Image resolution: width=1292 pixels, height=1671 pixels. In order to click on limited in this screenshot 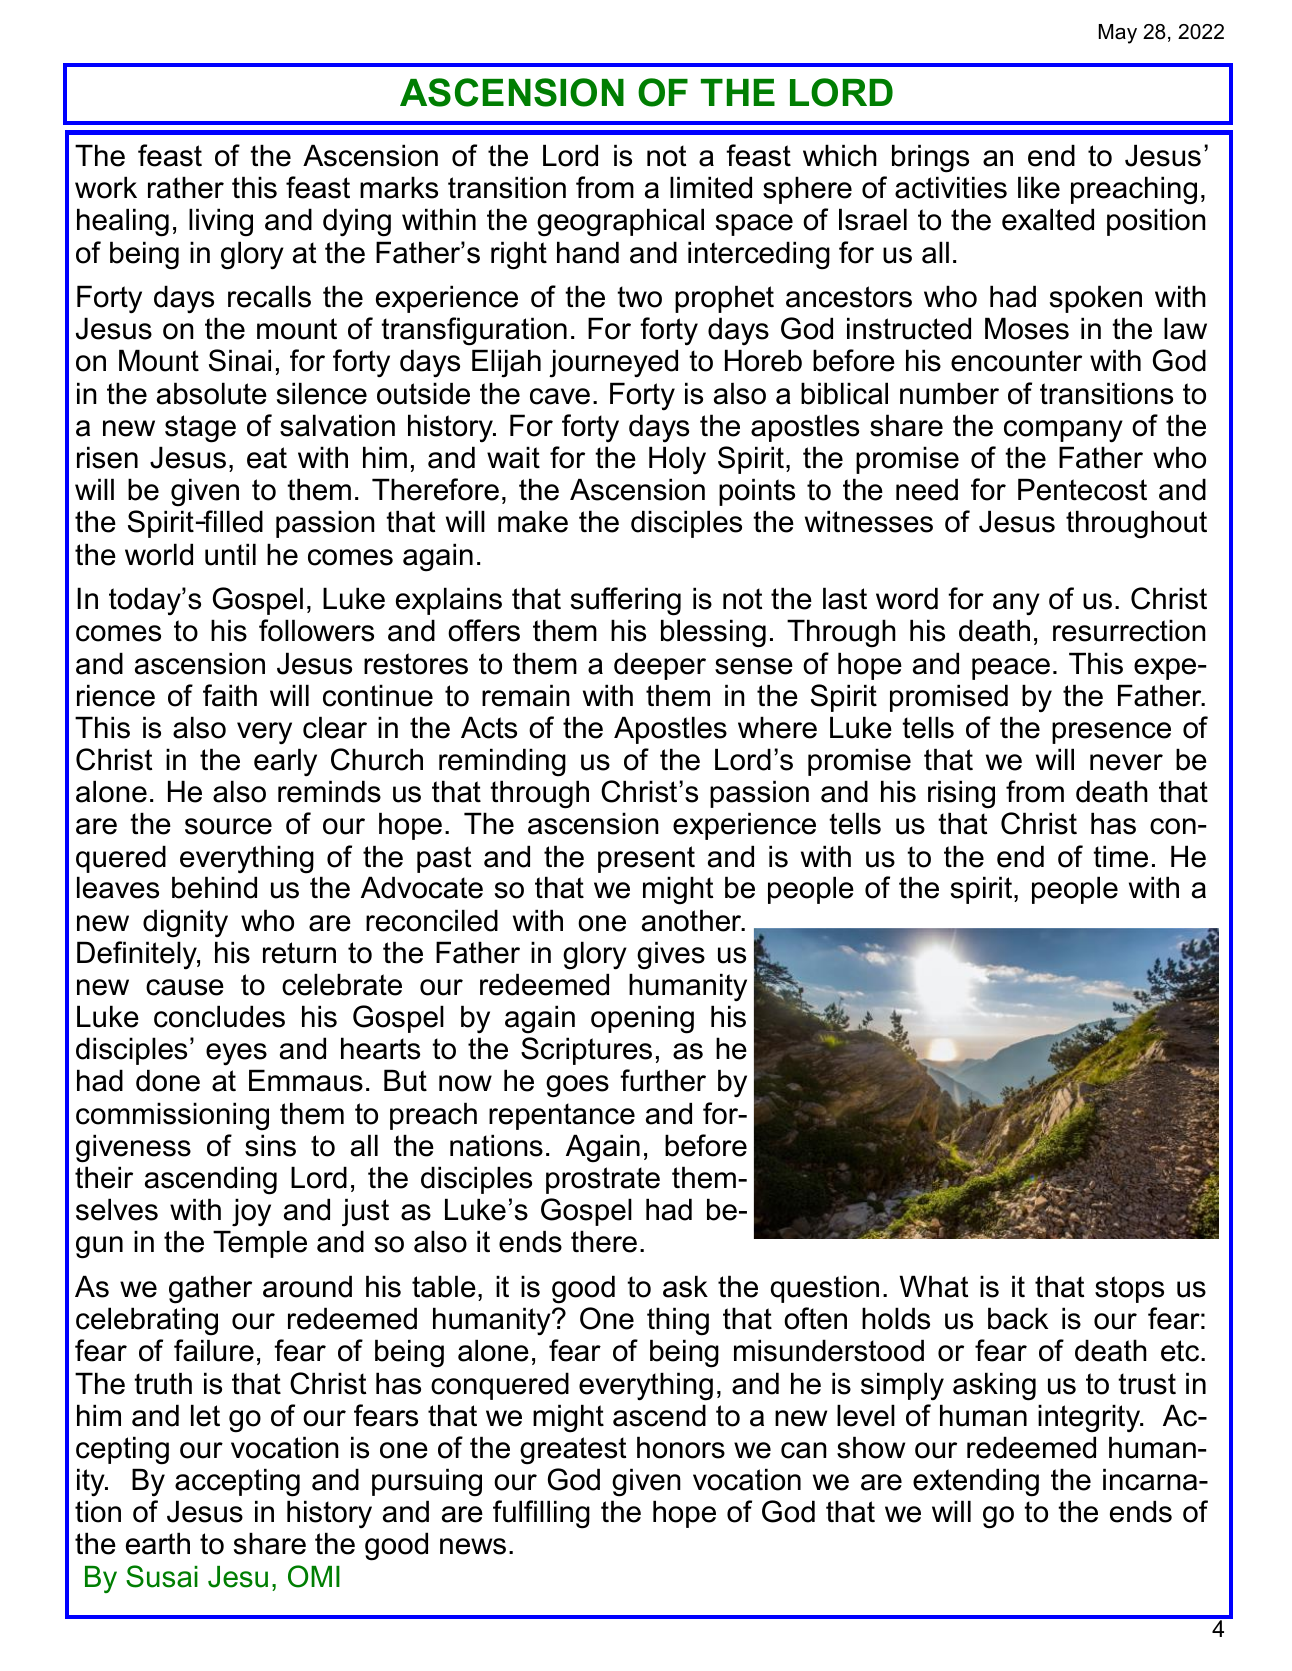, I will do `click(711, 187)`.
